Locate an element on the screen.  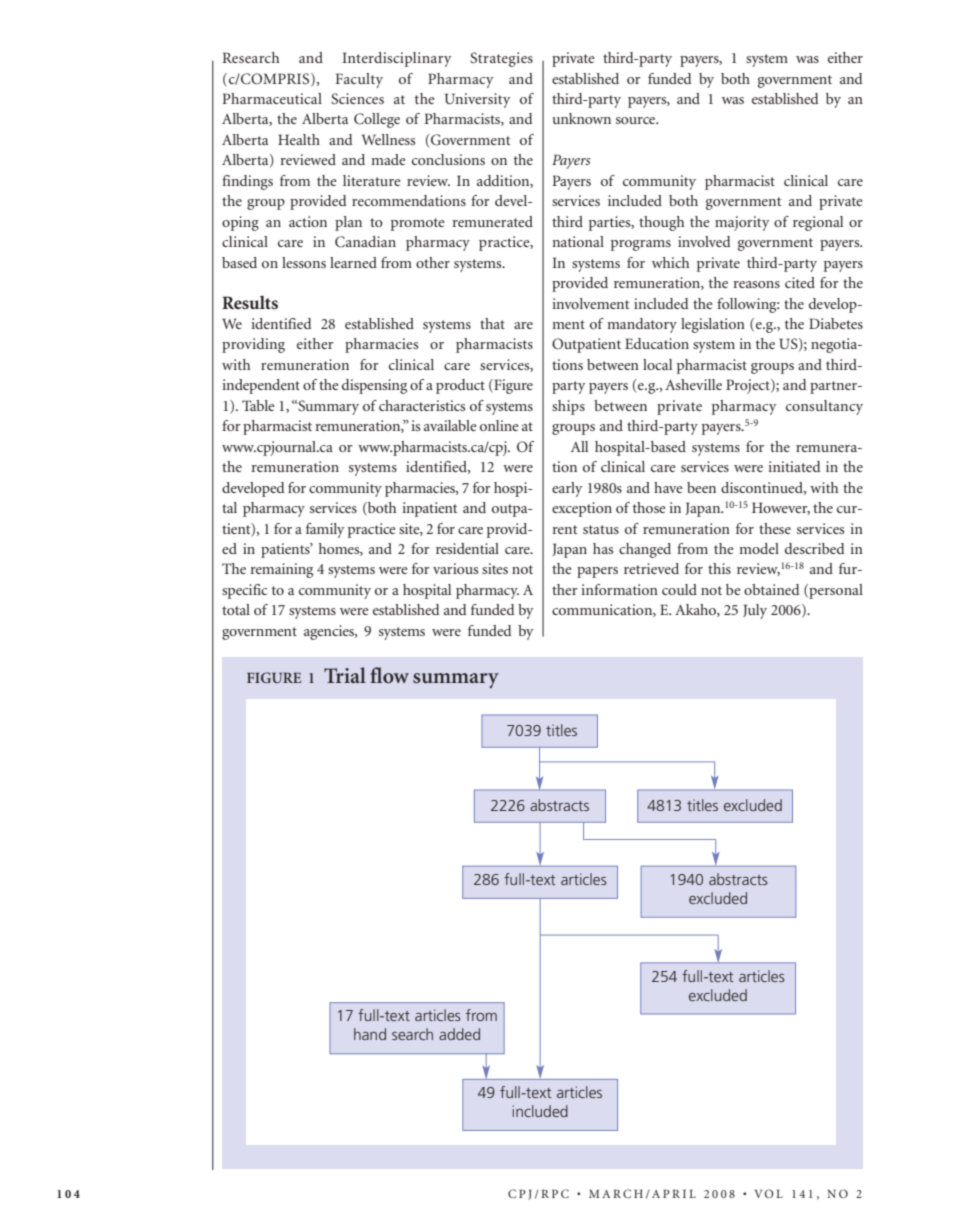
Pharmaceutical is located at coordinates (272, 98).
